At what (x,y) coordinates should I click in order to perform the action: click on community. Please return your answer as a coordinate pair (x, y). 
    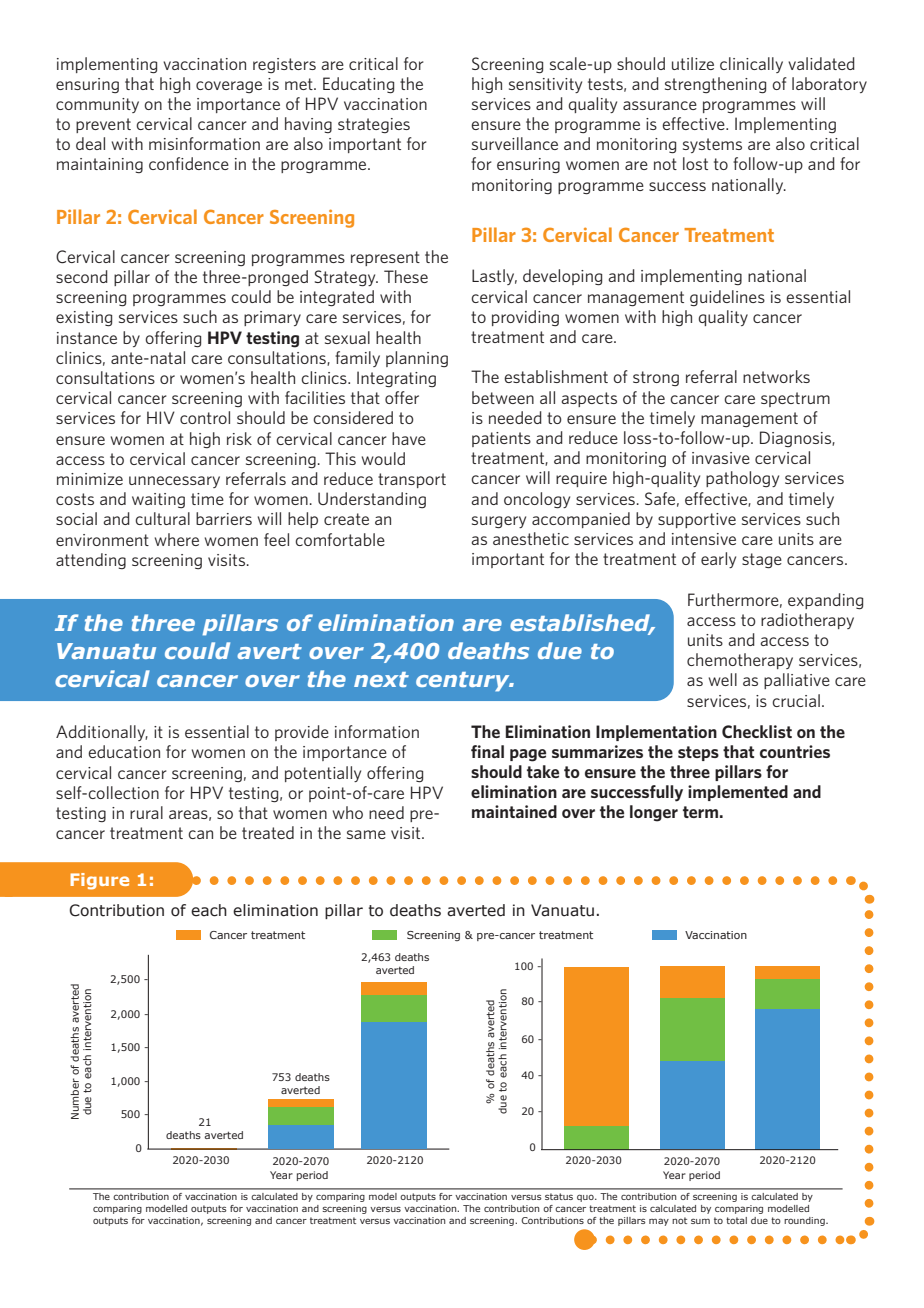
    Looking at the image, I should click on (97, 105).
